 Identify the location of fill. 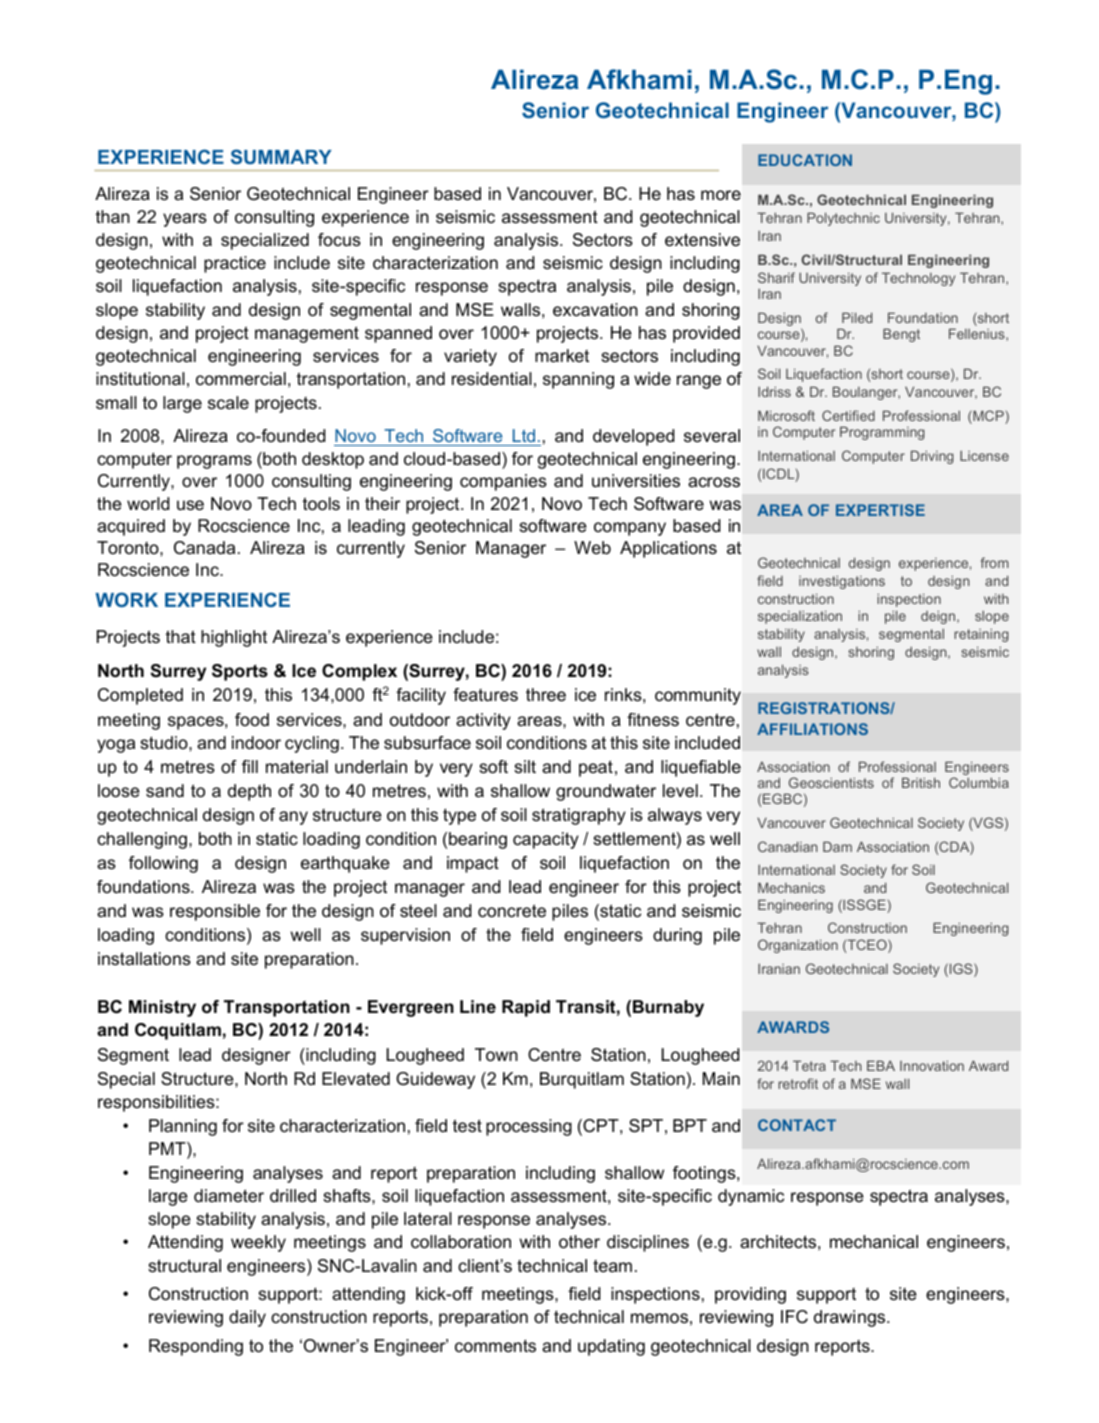
(250, 766).
